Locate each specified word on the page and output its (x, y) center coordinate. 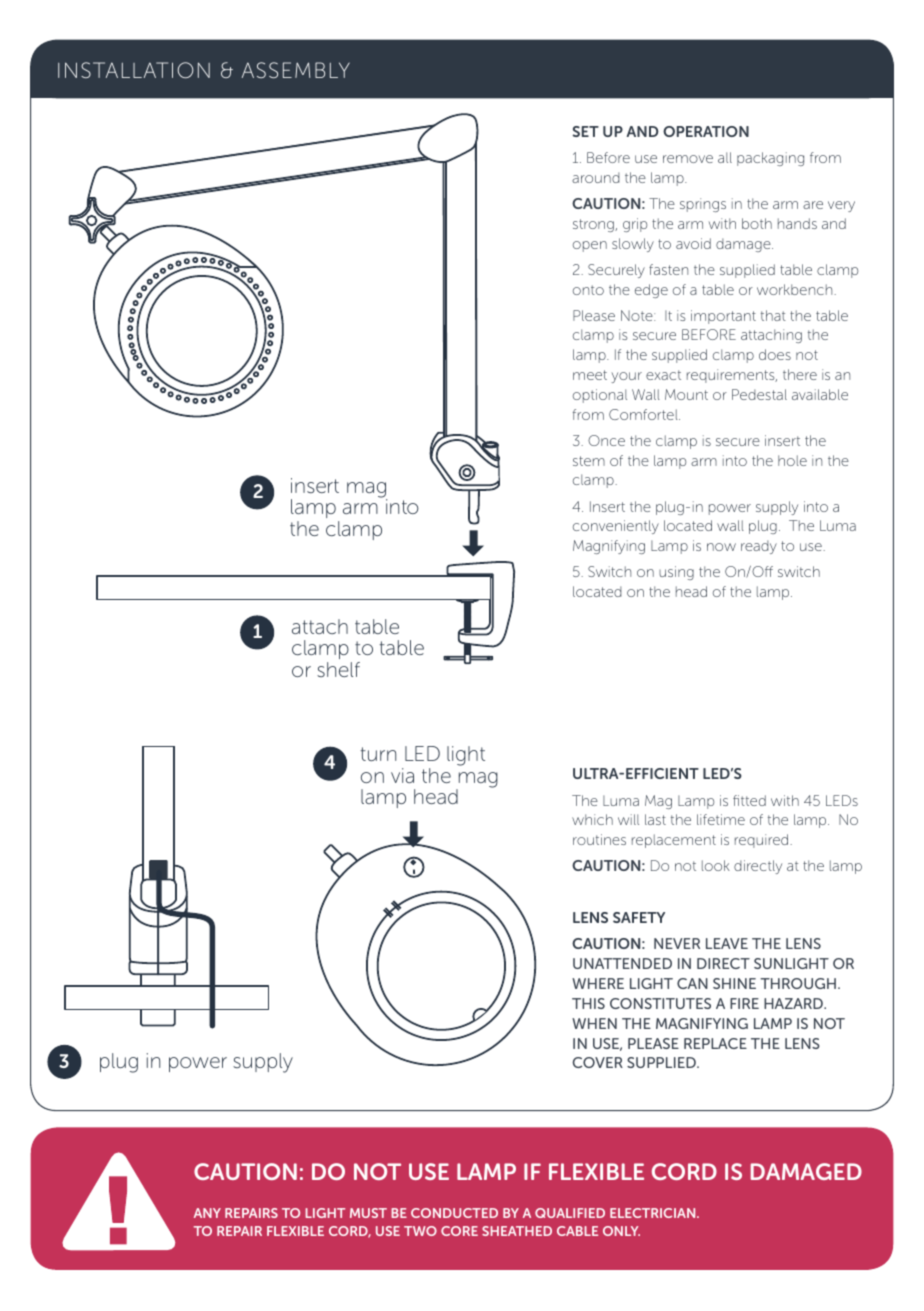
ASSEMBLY (296, 70)
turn (378, 754)
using (676, 573)
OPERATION (706, 131)
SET (585, 131)
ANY (207, 1213)
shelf (338, 669)
